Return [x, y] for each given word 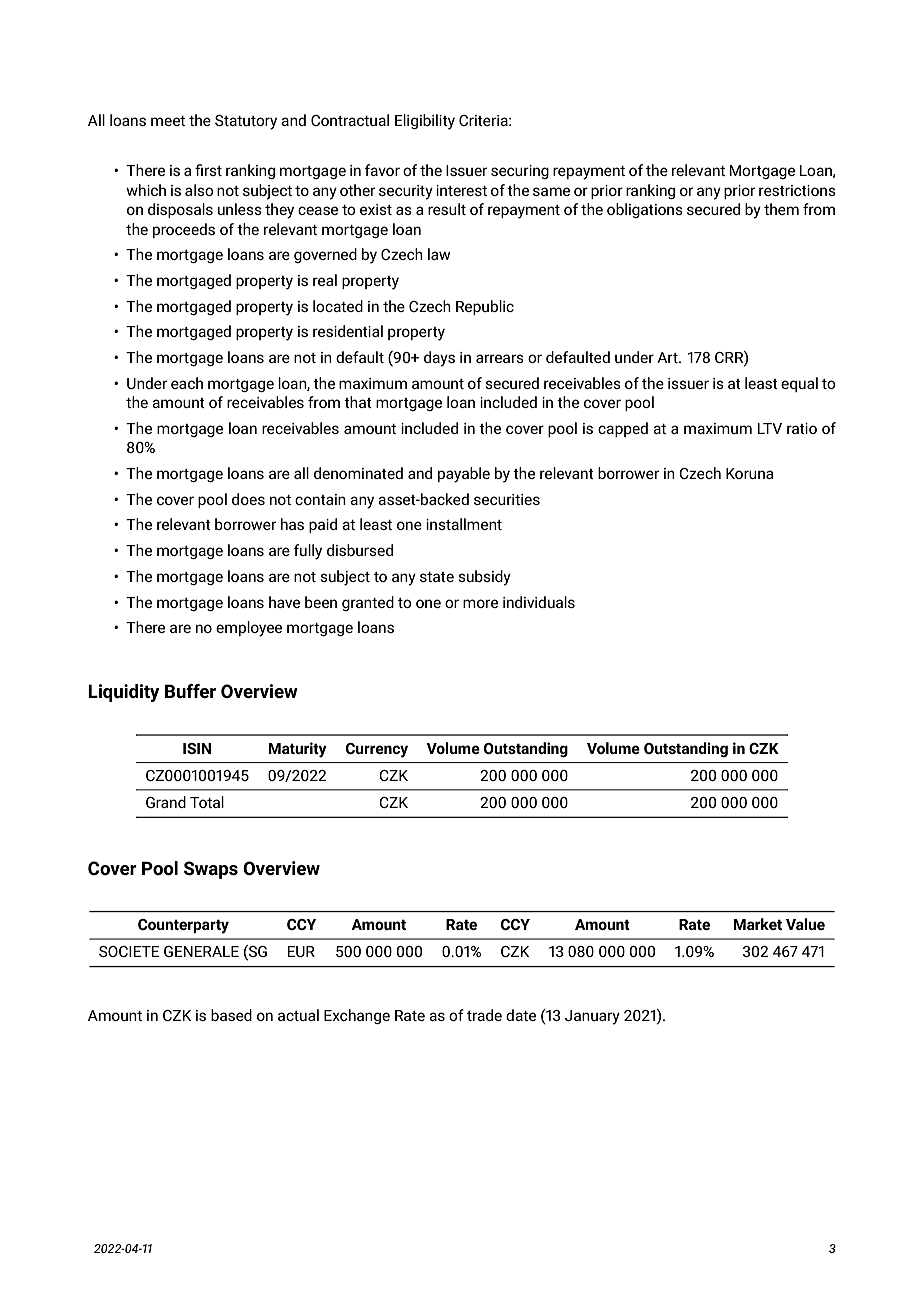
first [208, 170]
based [231, 1015]
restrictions [797, 190]
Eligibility [425, 122]
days [439, 359]
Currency [377, 750]
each [187, 383]
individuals [539, 602]
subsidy [485, 578]
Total [207, 802]
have [284, 602]
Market [758, 924]
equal [799, 384]
